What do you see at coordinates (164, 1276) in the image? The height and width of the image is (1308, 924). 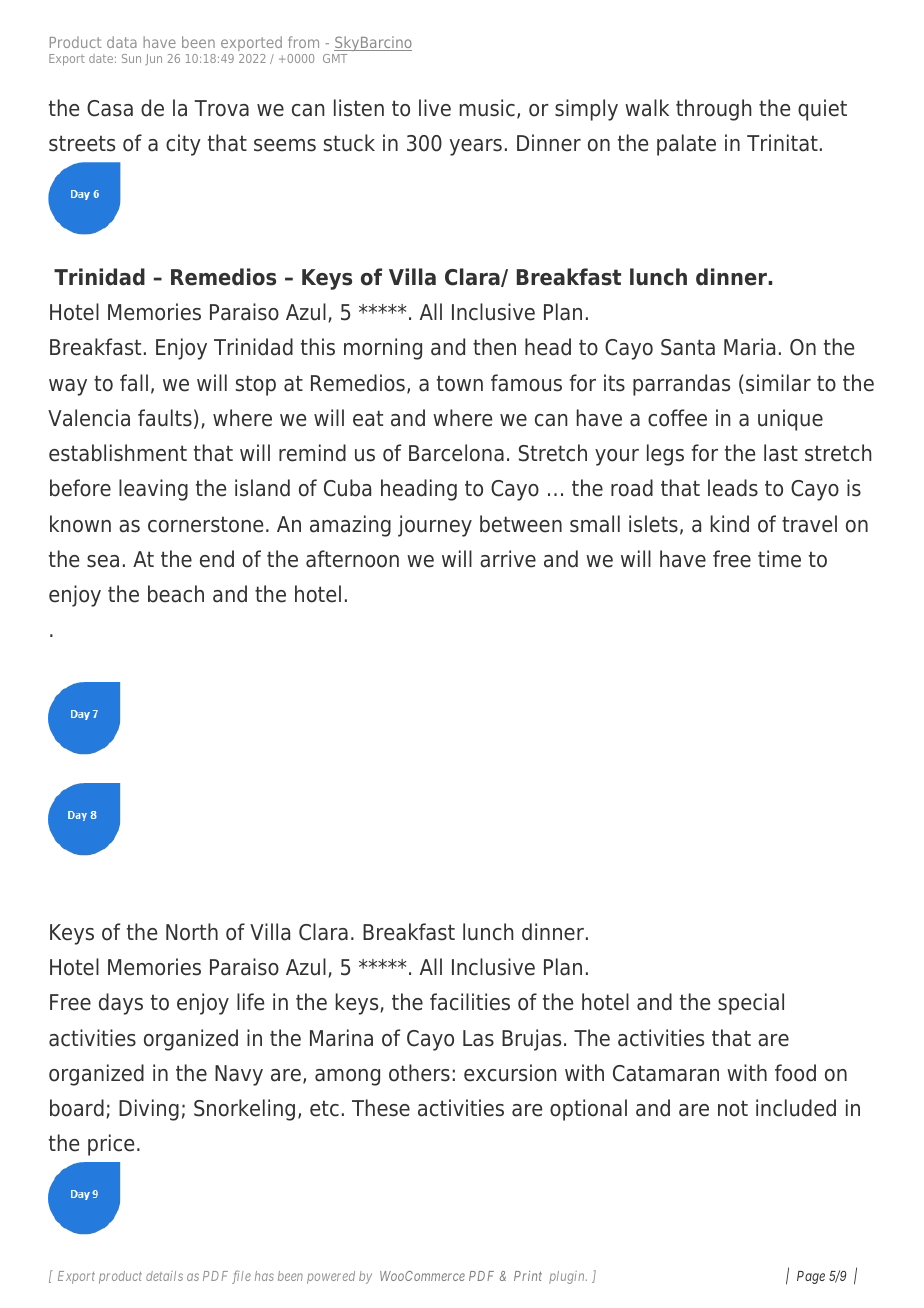 I see `details` at bounding box center [164, 1276].
